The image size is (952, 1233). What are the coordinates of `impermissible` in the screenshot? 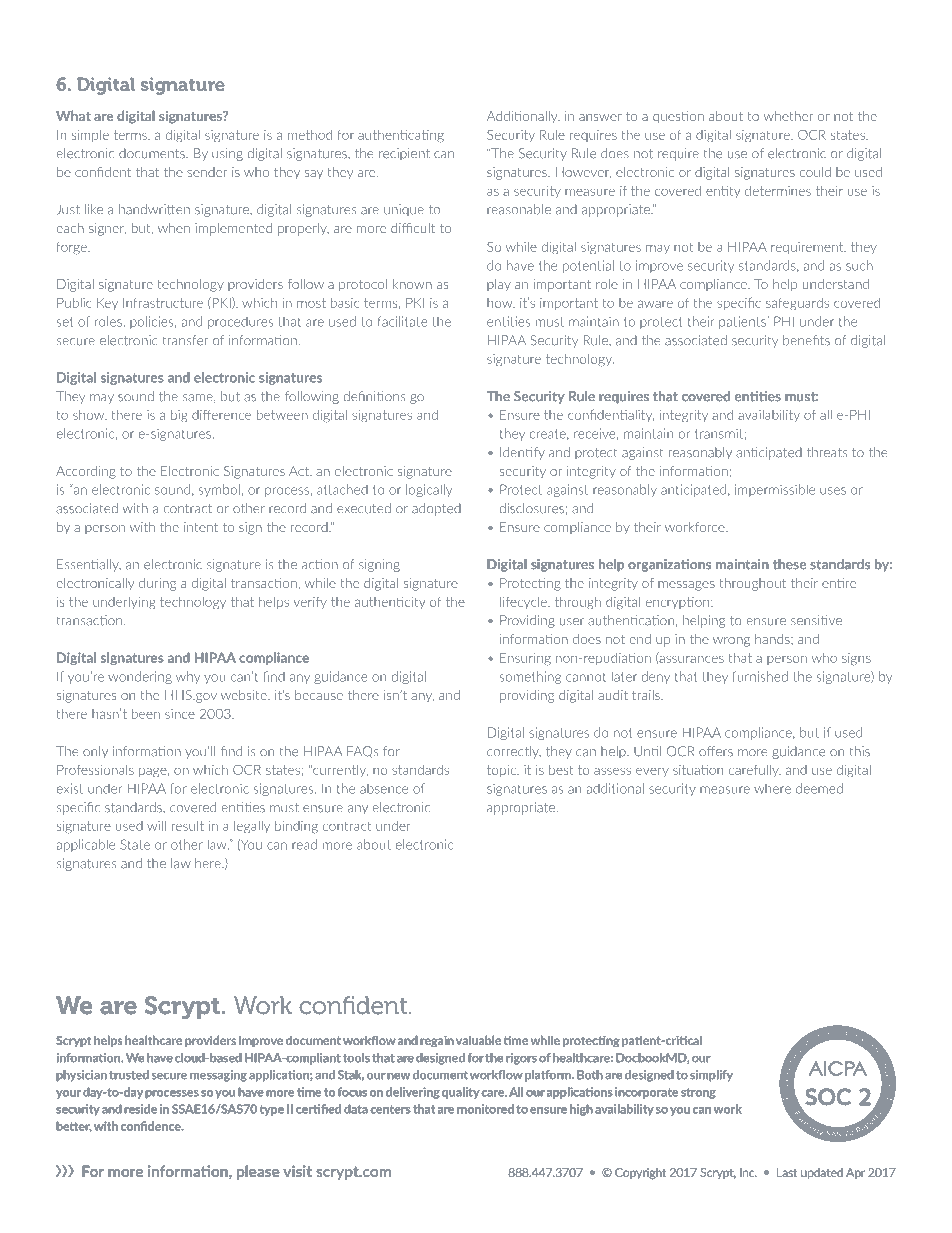 It's located at (775, 490).
